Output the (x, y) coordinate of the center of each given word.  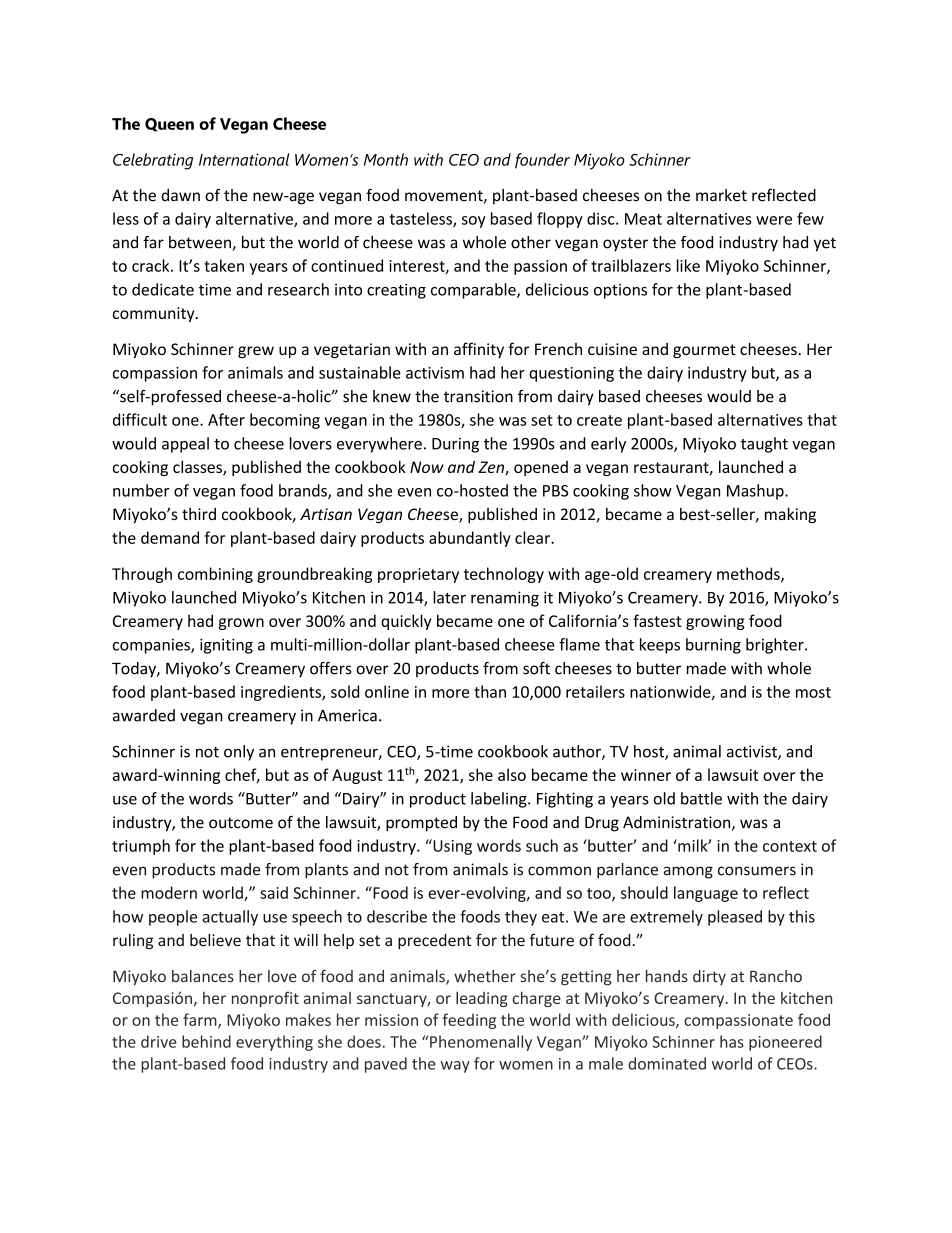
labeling (500, 800)
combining (215, 575)
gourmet (704, 351)
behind (206, 1041)
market (721, 195)
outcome (241, 823)
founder (542, 161)
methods (749, 574)
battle (701, 798)
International (244, 159)
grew (256, 352)
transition (478, 396)
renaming (505, 599)
